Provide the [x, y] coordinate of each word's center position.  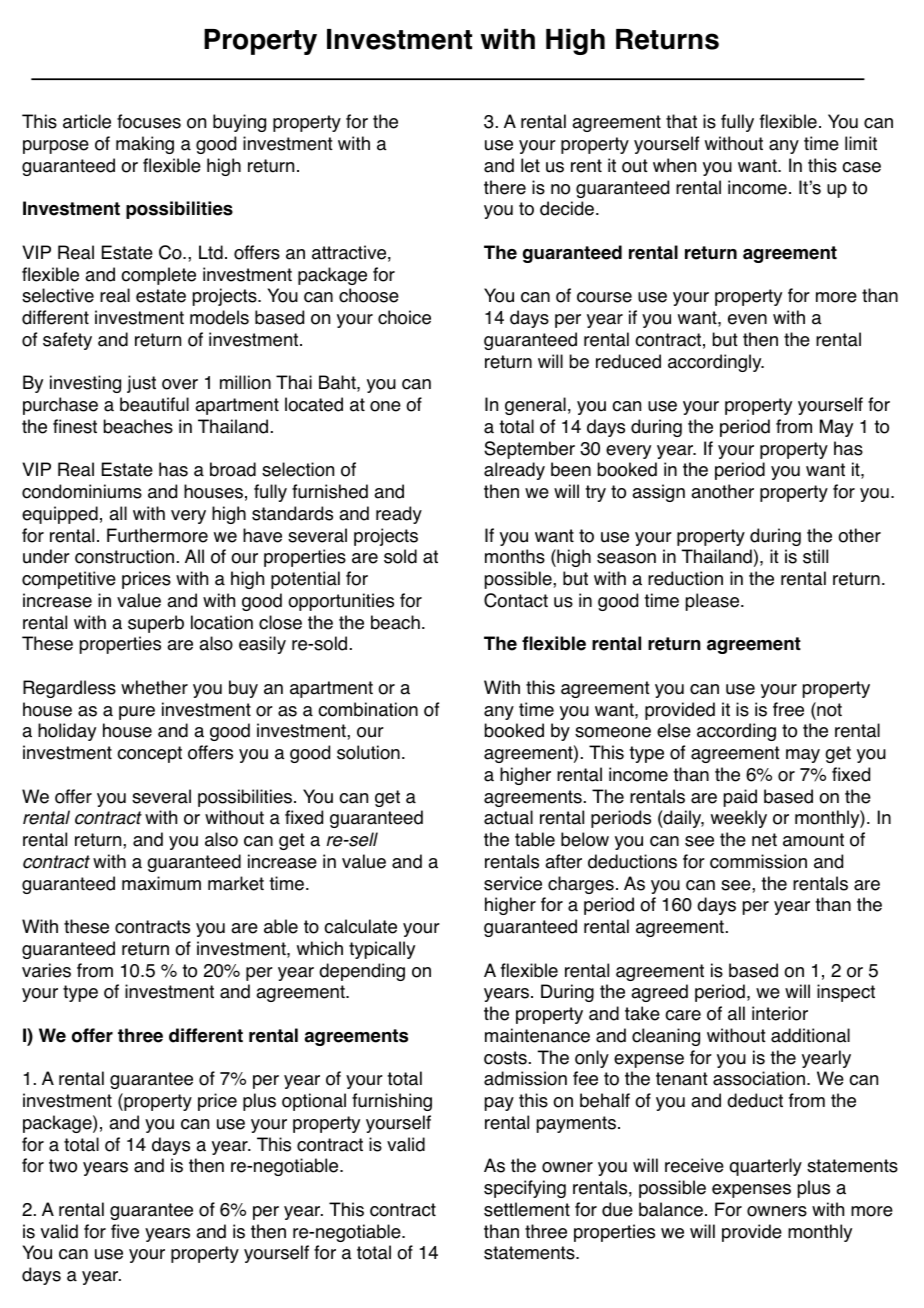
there [505, 187]
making [145, 145]
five [125, 1231]
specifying [525, 1189]
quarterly [766, 1167]
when [674, 165]
